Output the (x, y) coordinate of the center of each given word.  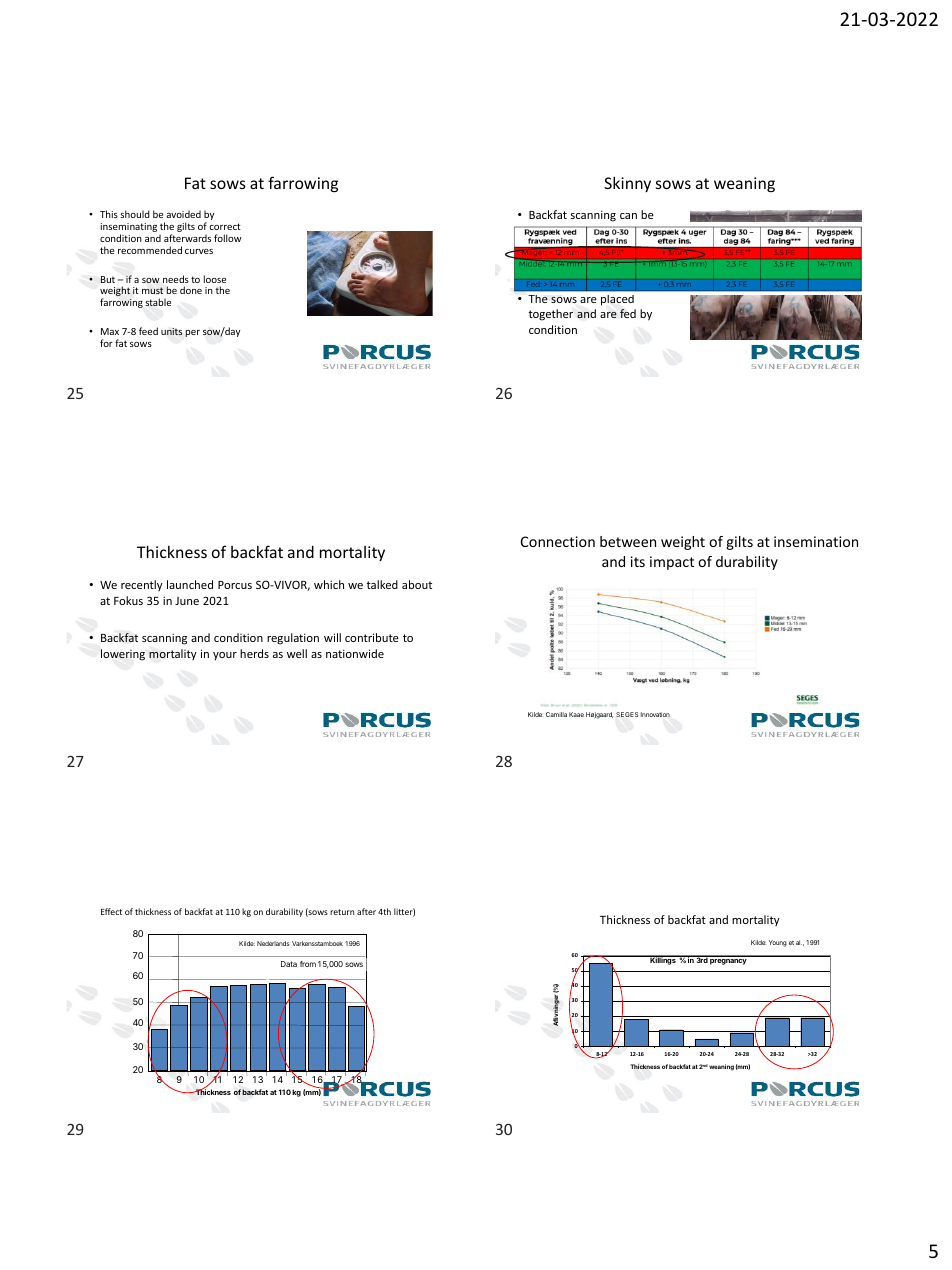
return (342, 912)
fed (628, 313)
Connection (558, 541)
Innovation (655, 714)
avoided (183, 214)
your (225, 656)
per (192, 333)
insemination (816, 541)
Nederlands (273, 943)
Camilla (556, 714)
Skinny (627, 184)
